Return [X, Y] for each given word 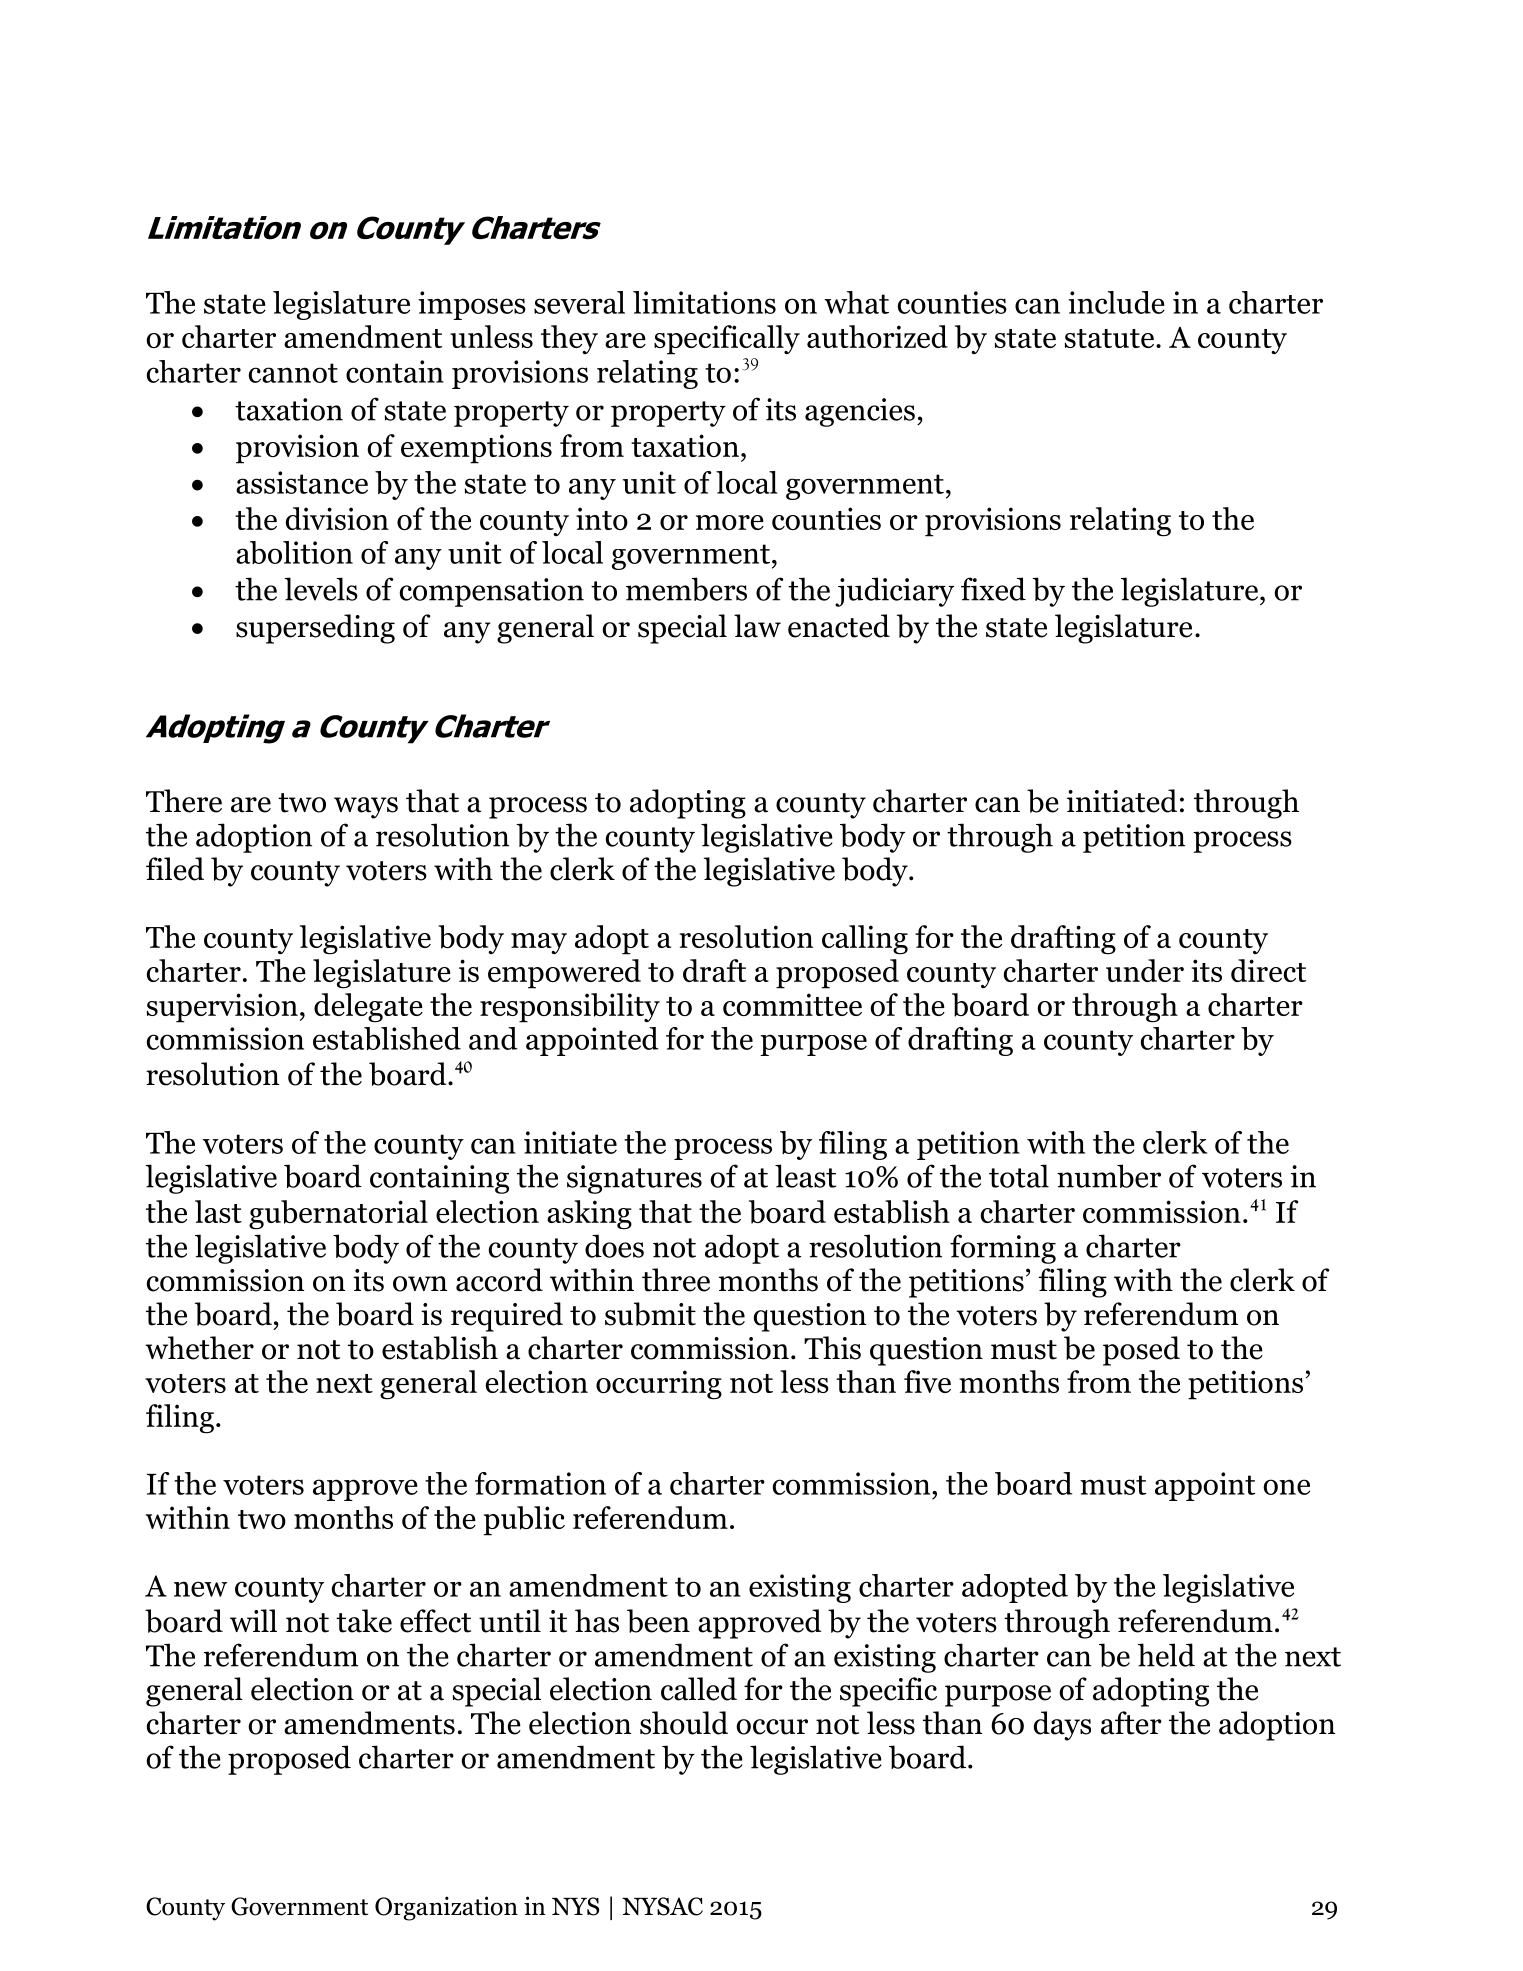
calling [865, 940]
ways [366, 808]
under [1145, 970]
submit [650, 1314]
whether [199, 1348]
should [684, 1723]
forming [1003, 1249]
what [856, 302]
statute [1109, 338]
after [1131, 1723]
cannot [293, 373]
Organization [446, 1908]
